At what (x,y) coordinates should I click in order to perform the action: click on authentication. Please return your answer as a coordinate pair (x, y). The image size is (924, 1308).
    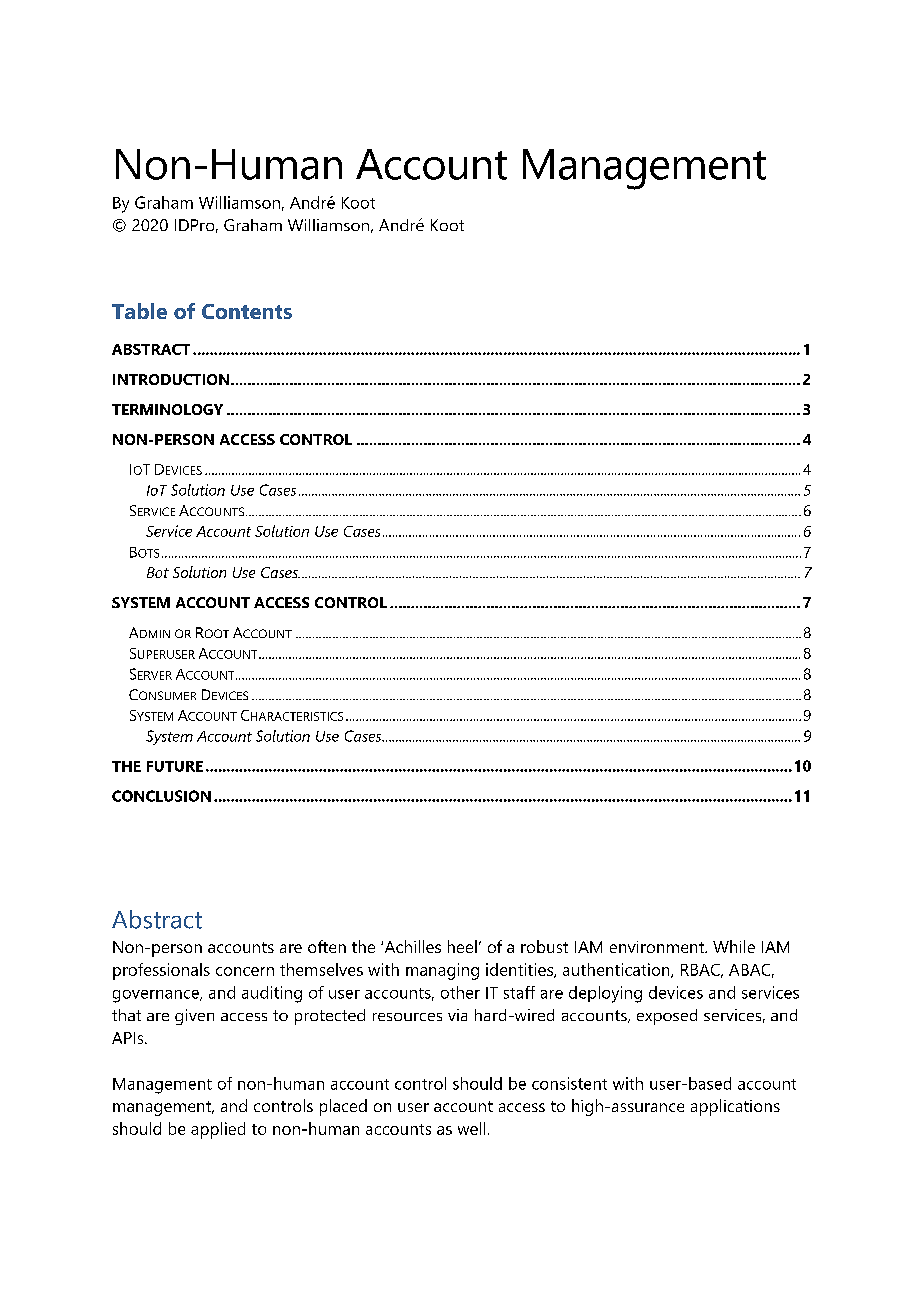
    Looking at the image, I should click on (617, 970).
